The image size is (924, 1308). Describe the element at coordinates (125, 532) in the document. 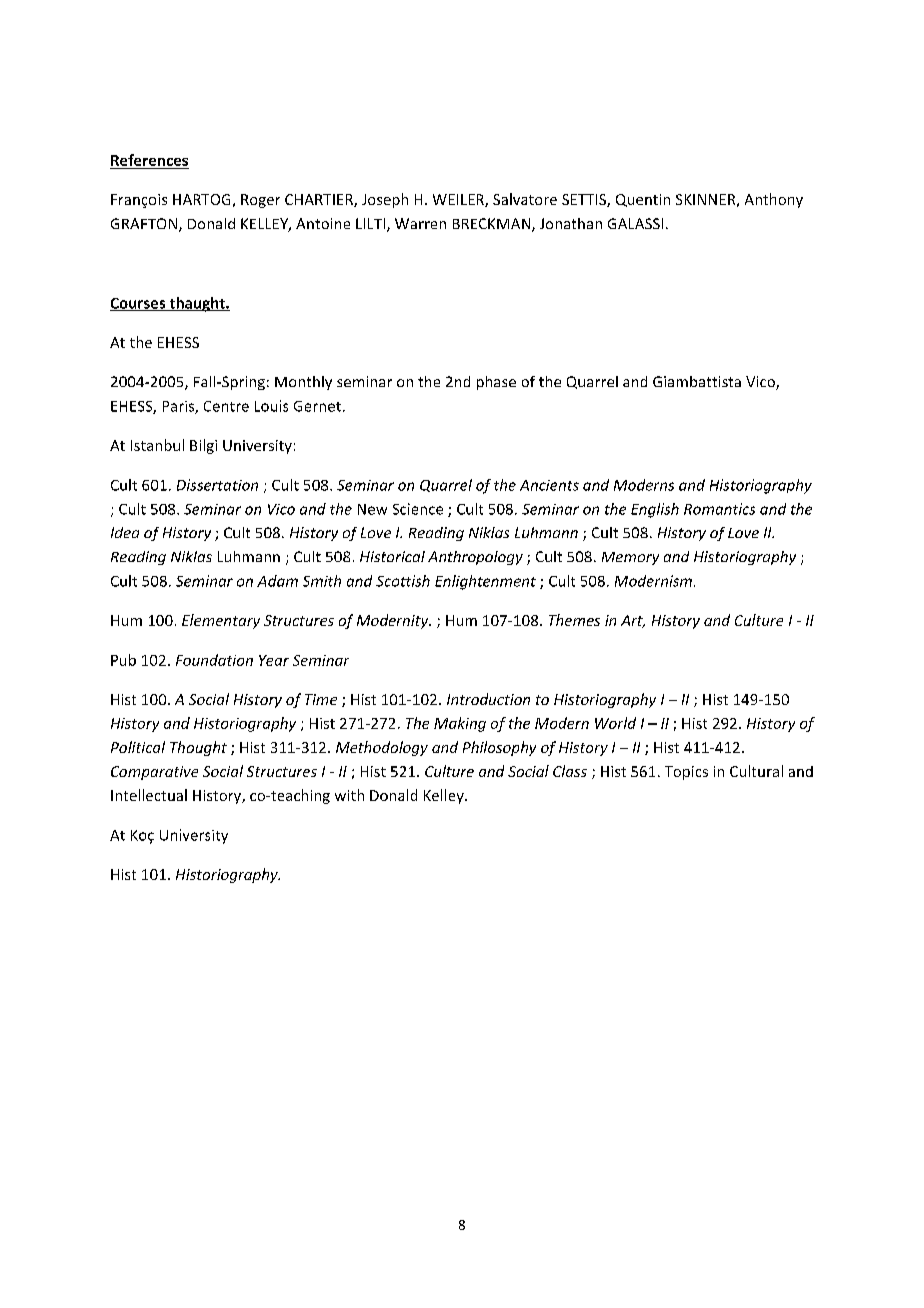

I see `Idea` at that location.
